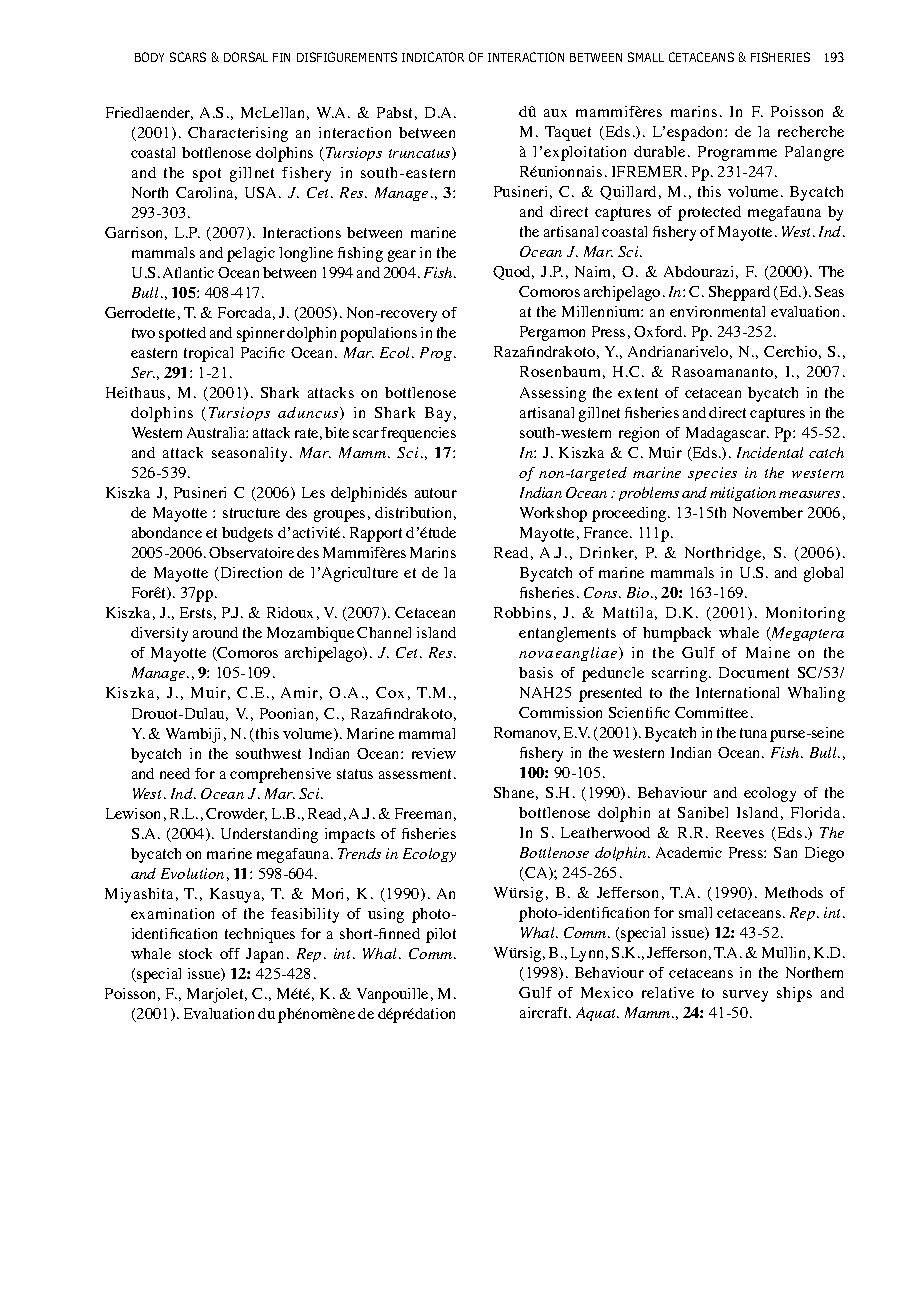  I want to click on durable, so click(659, 151).
